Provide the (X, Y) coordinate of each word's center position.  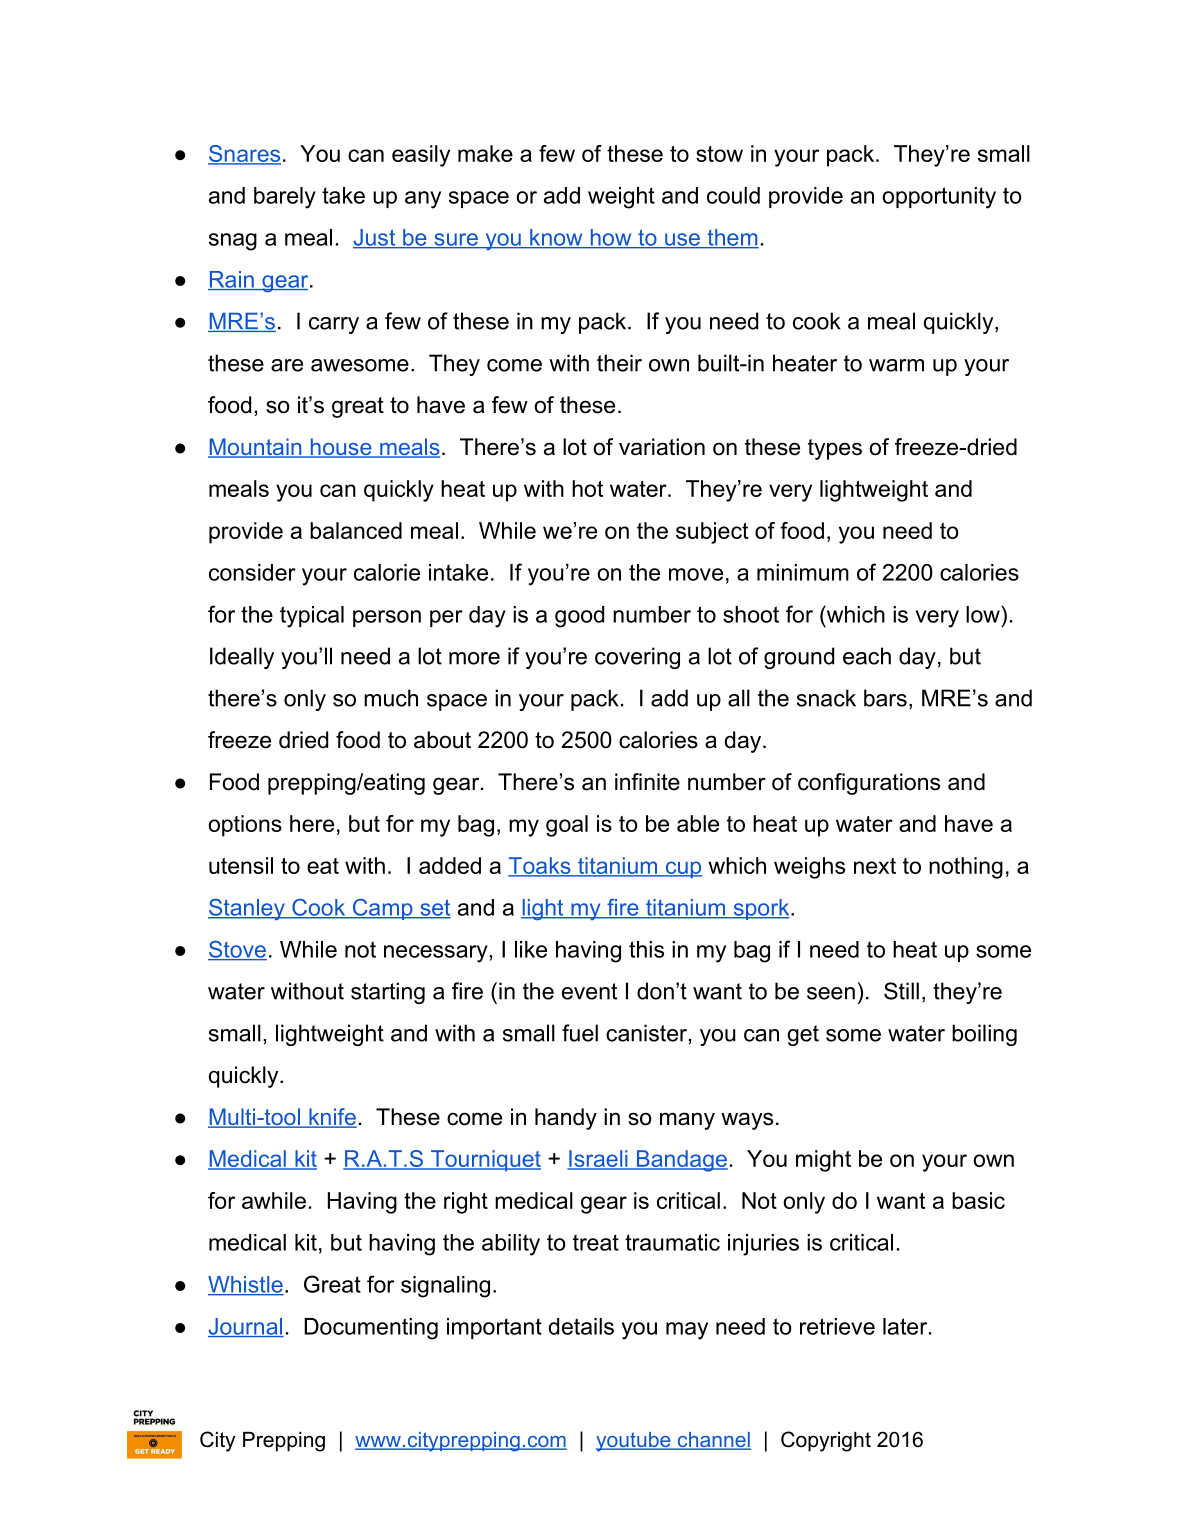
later (906, 1326)
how (611, 238)
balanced (356, 530)
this (646, 949)
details (581, 1326)
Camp (382, 909)
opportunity (939, 198)
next (875, 866)
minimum (803, 572)
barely (285, 198)
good (579, 617)
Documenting (371, 1329)
